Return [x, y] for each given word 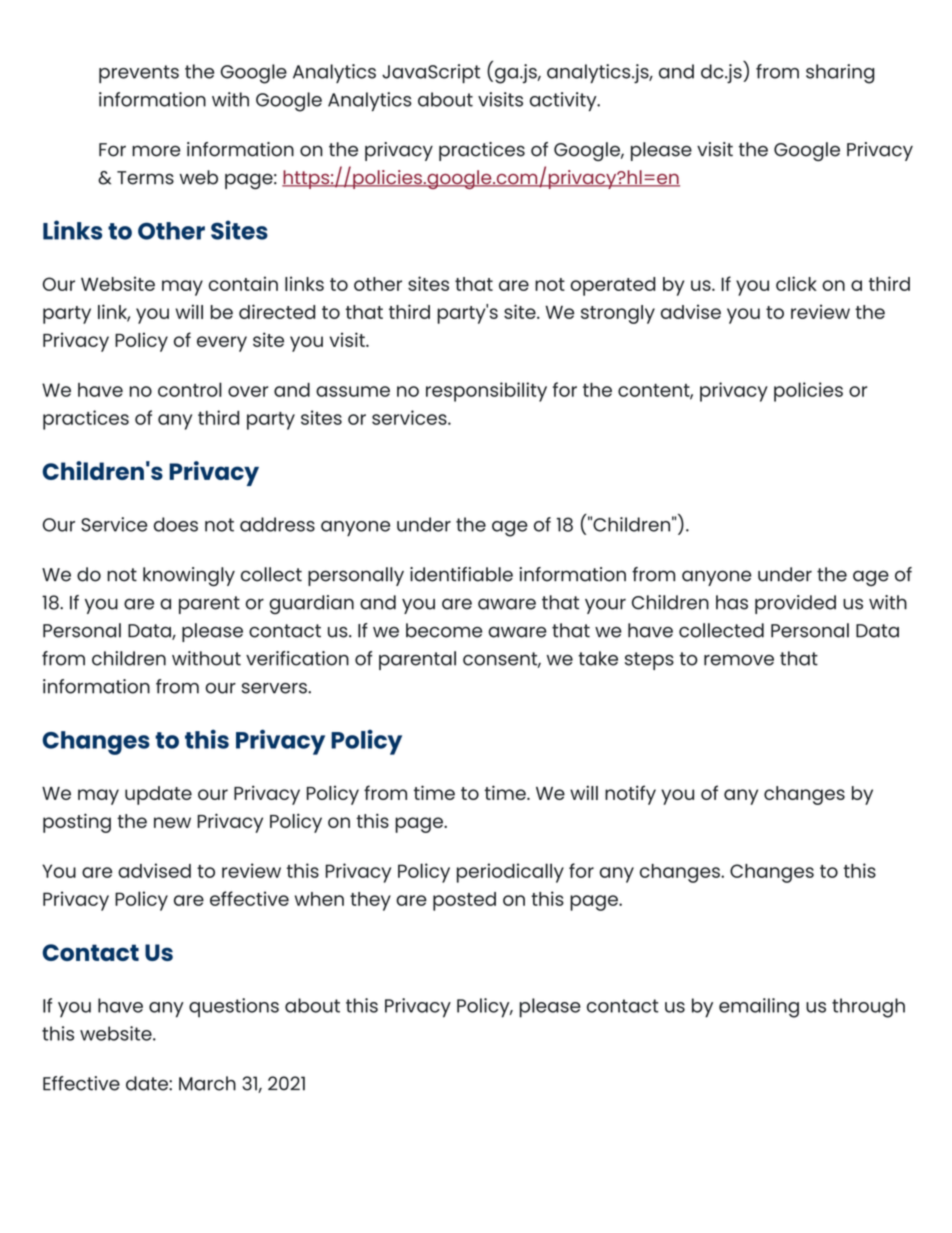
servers [275, 688]
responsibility [486, 392]
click [796, 283]
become [444, 630]
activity [564, 101]
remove [739, 660]
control [190, 389]
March [207, 1083]
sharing [840, 74]
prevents [139, 74]
